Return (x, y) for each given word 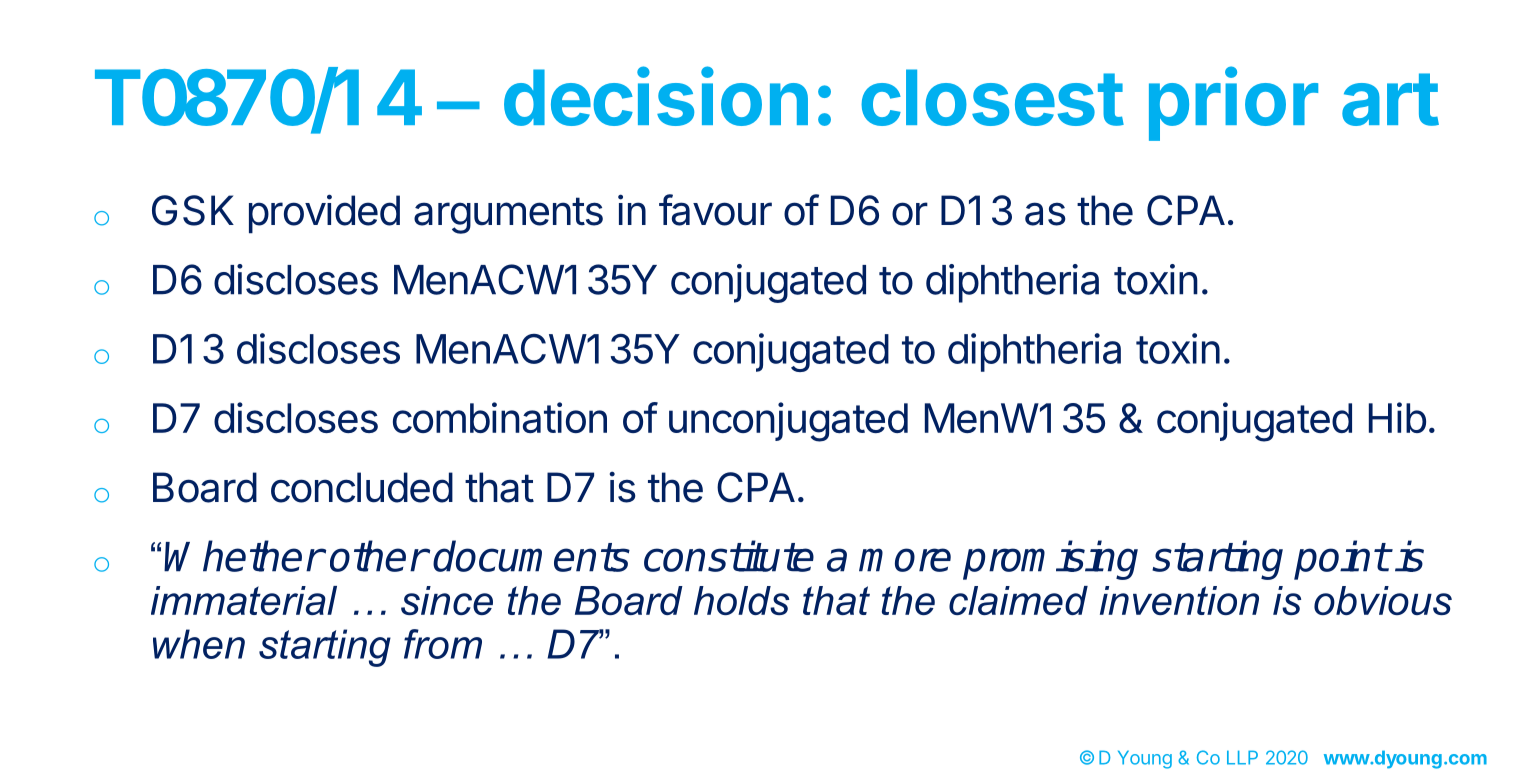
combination (500, 418)
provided (324, 214)
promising (1050, 560)
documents (531, 556)
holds (741, 600)
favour (715, 210)
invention (1179, 600)
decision (656, 96)
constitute (729, 556)
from (443, 644)
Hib (1397, 417)
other (378, 556)
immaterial (244, 600)
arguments (508, 215)
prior (1233, 104)
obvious (1383, 600)
